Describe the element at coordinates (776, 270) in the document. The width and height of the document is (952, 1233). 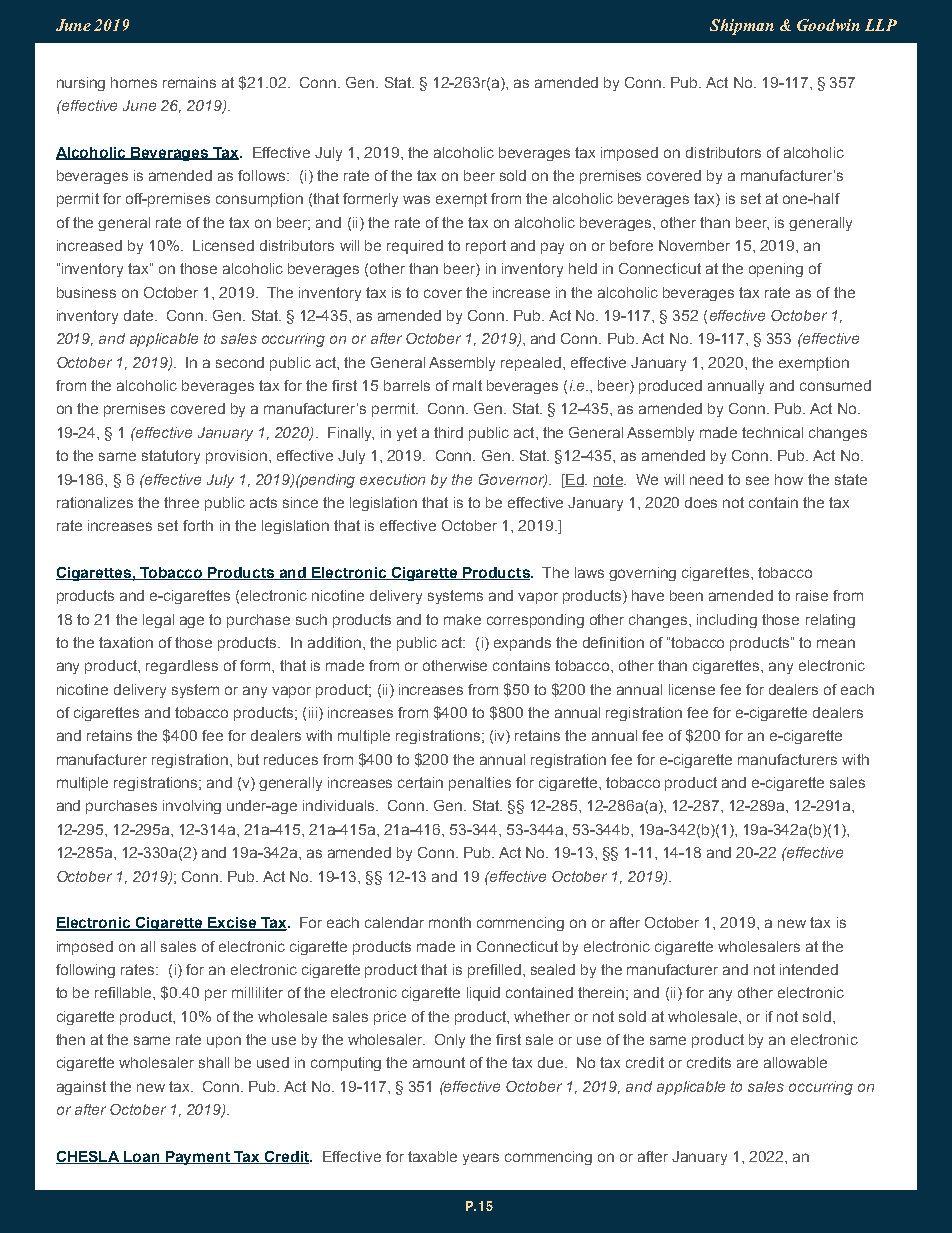
I see `opening` at that location.
